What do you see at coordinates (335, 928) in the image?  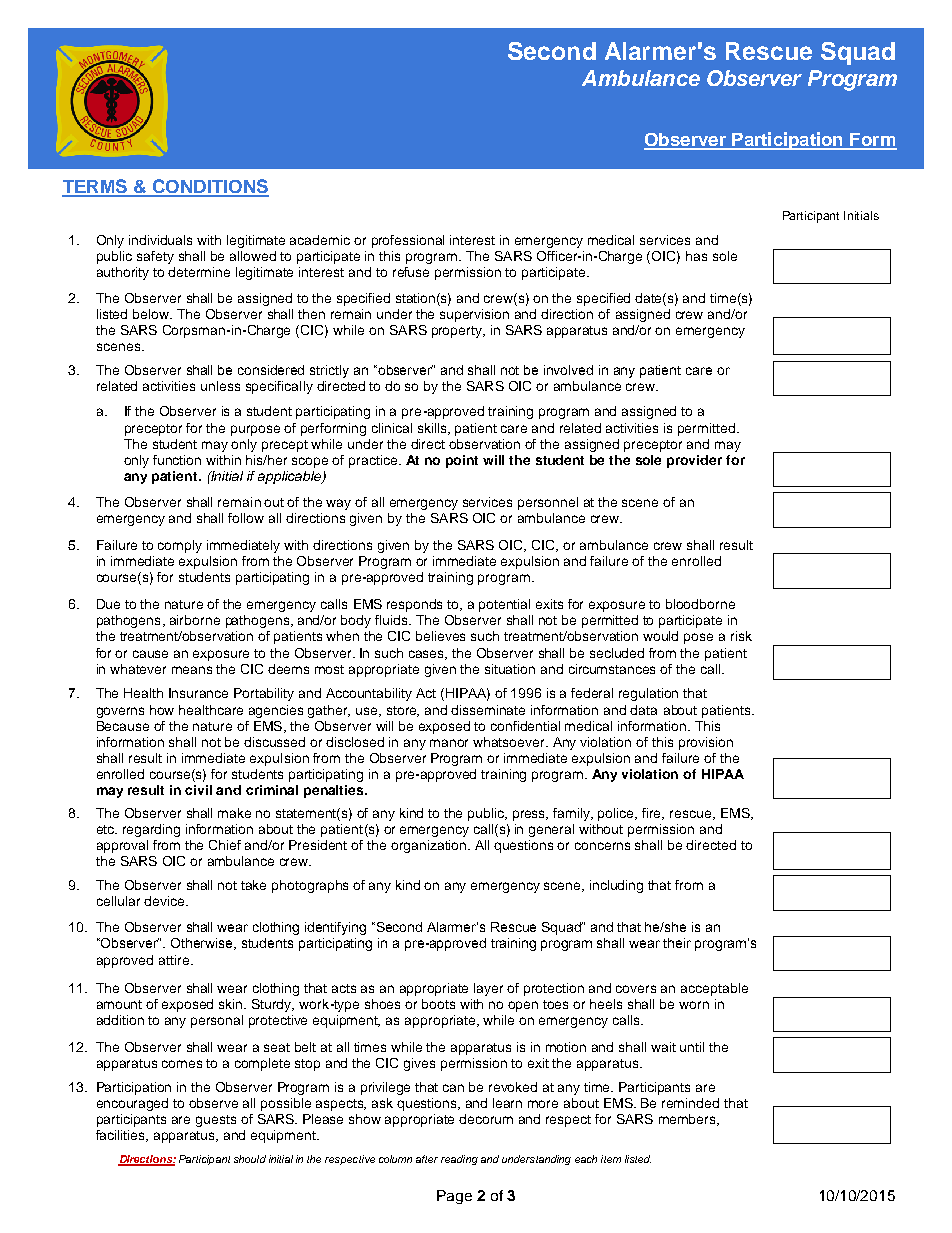 I see `identifying` at bounding box center [335, 928].
